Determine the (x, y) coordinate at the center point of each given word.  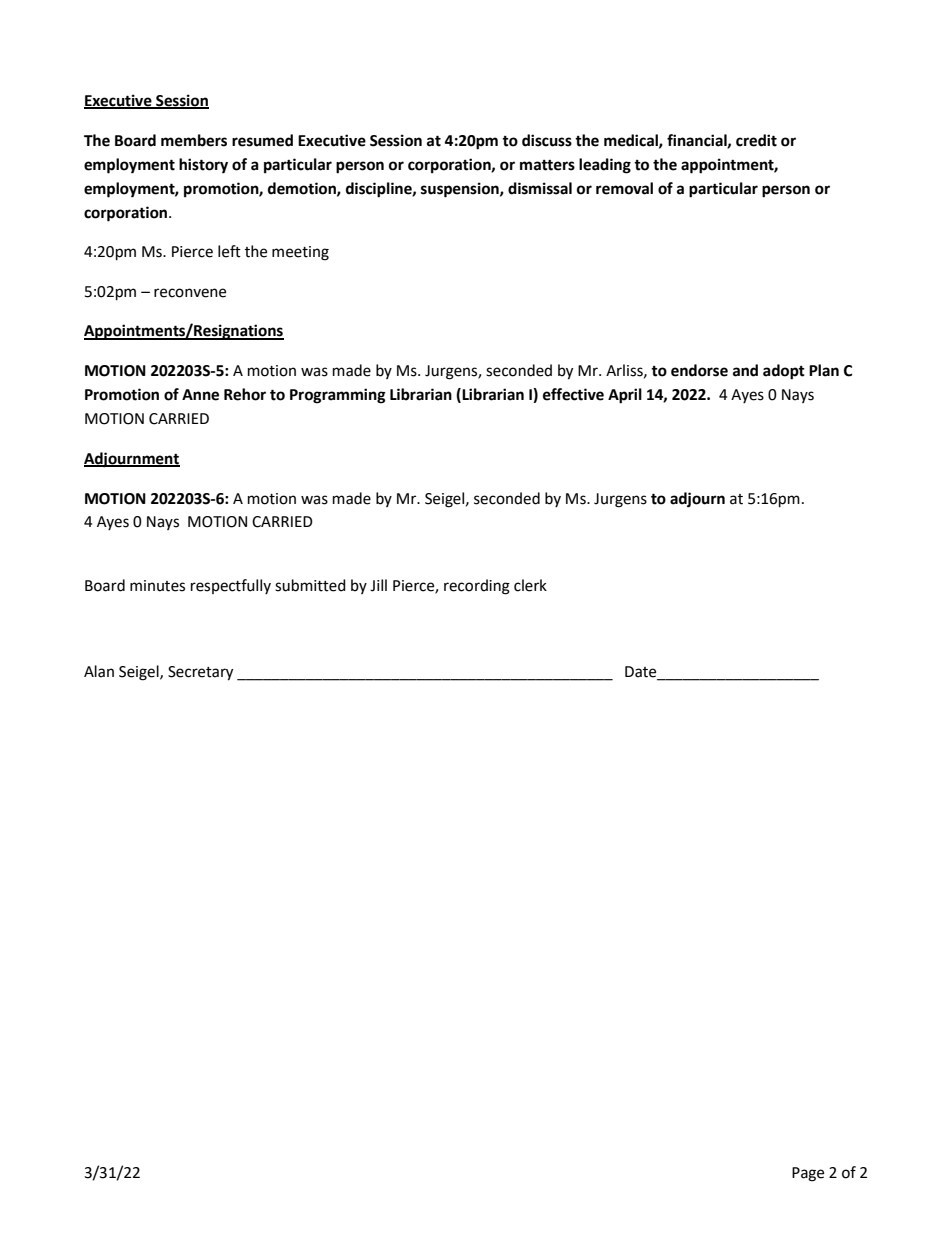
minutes (157, 586)
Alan (99, 671)
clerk (530, 585)
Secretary (200, 673)
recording (477, 587)
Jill (378, 585)
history (203, 166)
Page (808, 1174)
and (745, 370)
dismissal (540, 188)
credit (756, 140)
